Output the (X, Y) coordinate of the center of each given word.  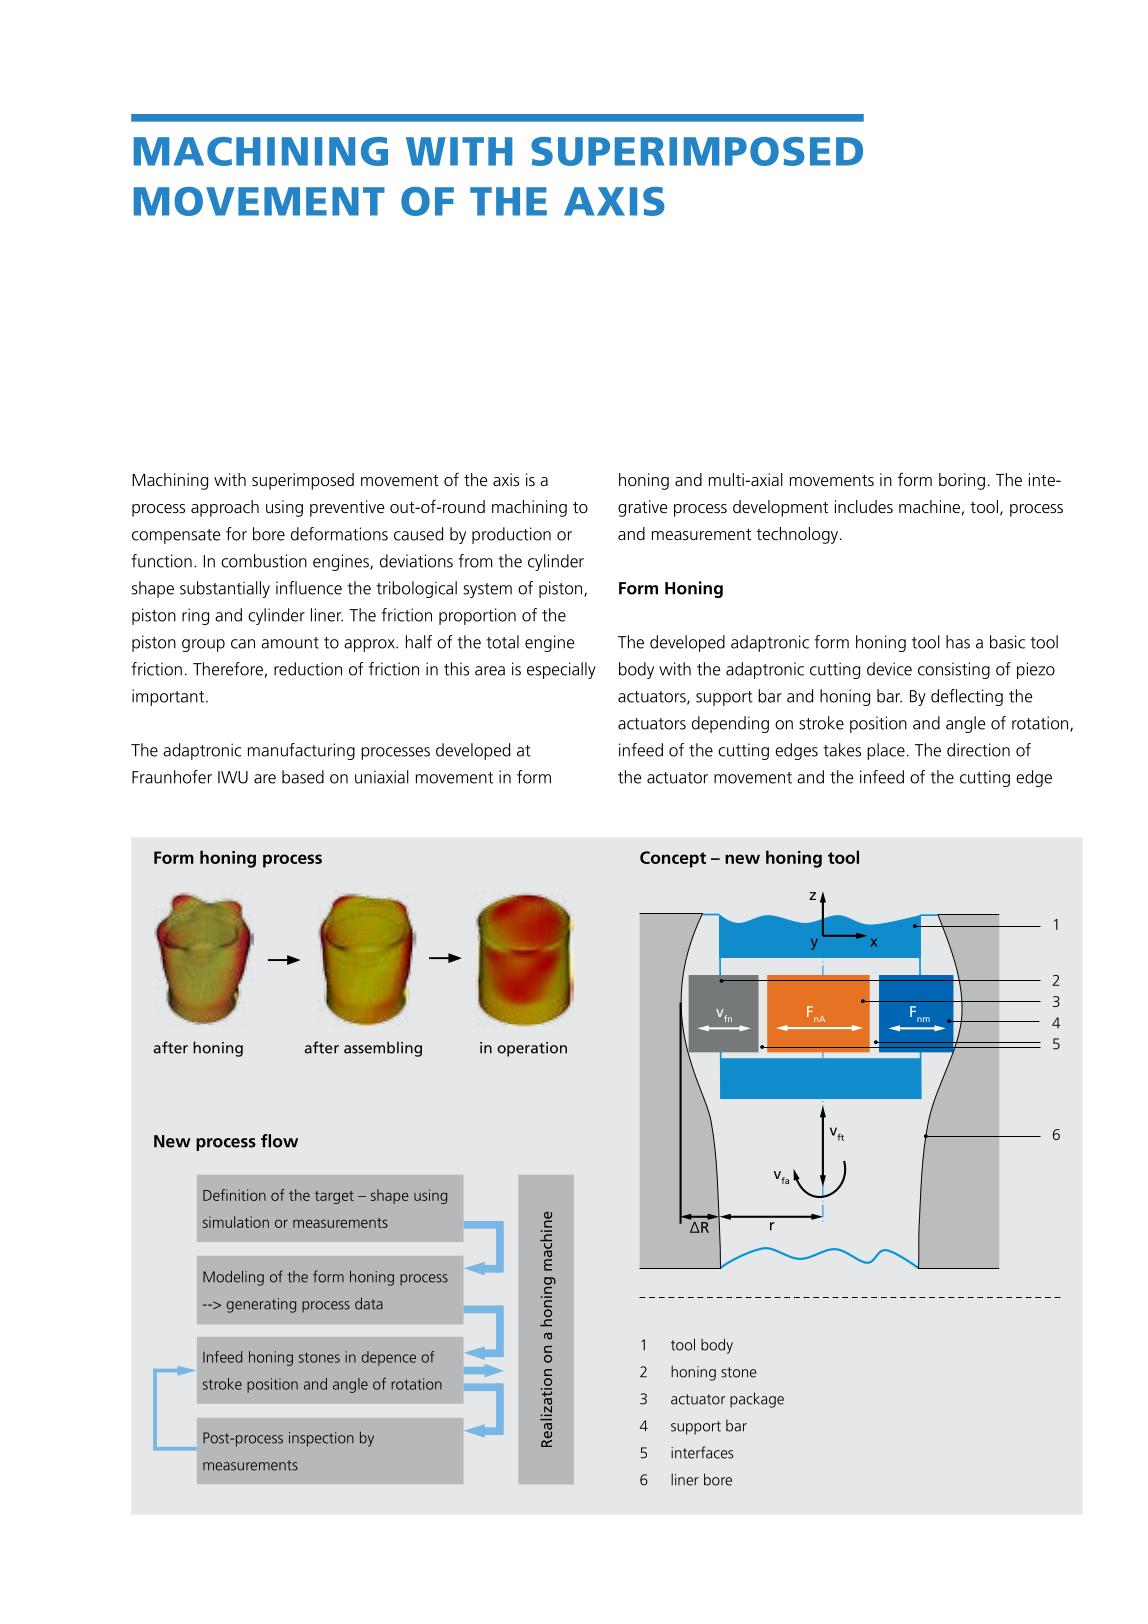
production (511, 535)
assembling (383, 1049)
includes (864, 506)
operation (532, 1049)
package (757, 1400)
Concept (673, 859)
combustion (264, 561)
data (369, 1303)
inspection (321, 1439)
